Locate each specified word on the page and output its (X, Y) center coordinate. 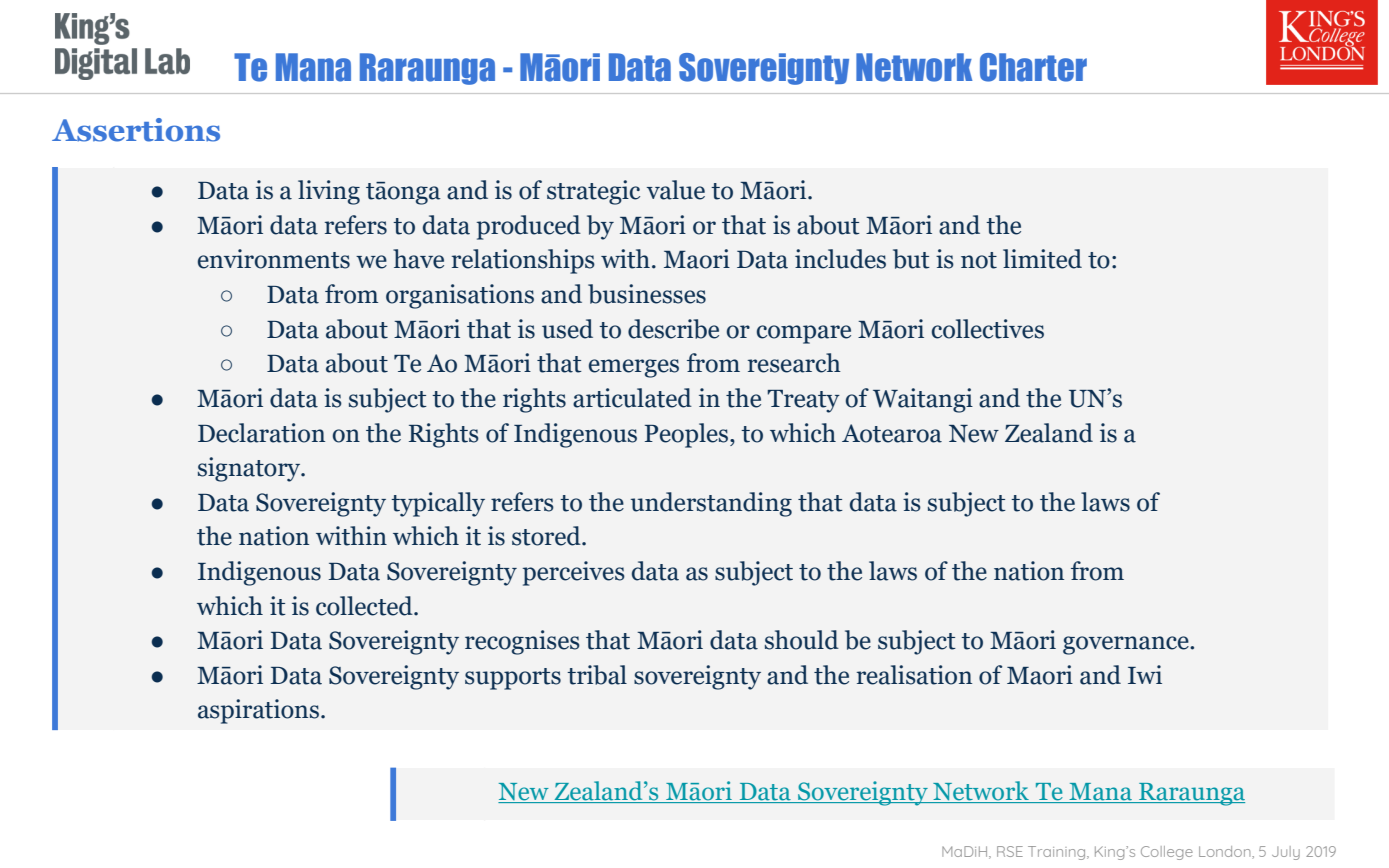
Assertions (136, 130)
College (1167, 853)
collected (365, 606)
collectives (988, 329)
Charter (1033, 67)
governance (1127, 645)
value (675, 190)
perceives (574, 573)
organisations (460, 296)
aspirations (258, 711)
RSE (1010, 851)
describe (673, 329)
